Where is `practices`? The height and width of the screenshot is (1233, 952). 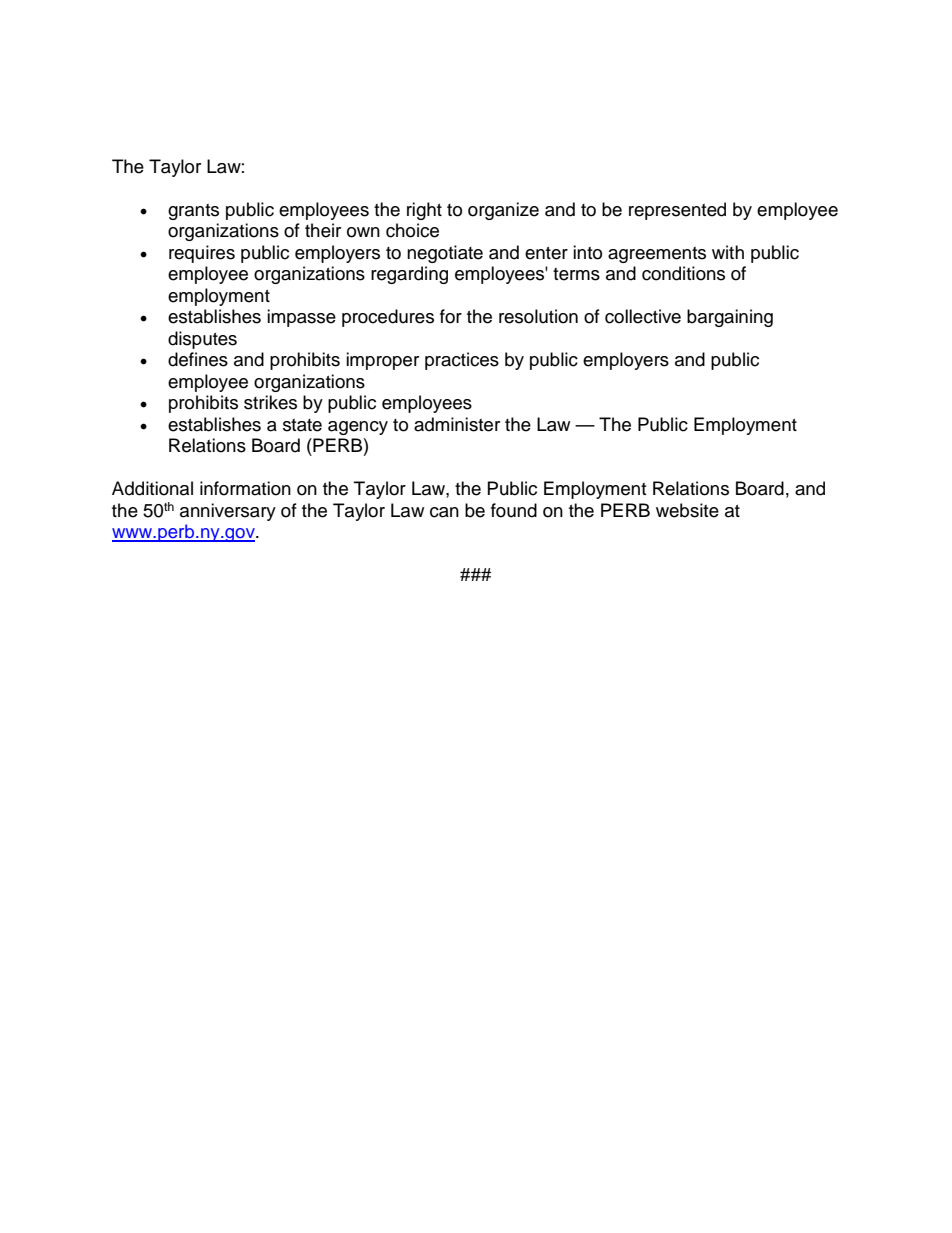
practices is located at coordinates (462, 361).
